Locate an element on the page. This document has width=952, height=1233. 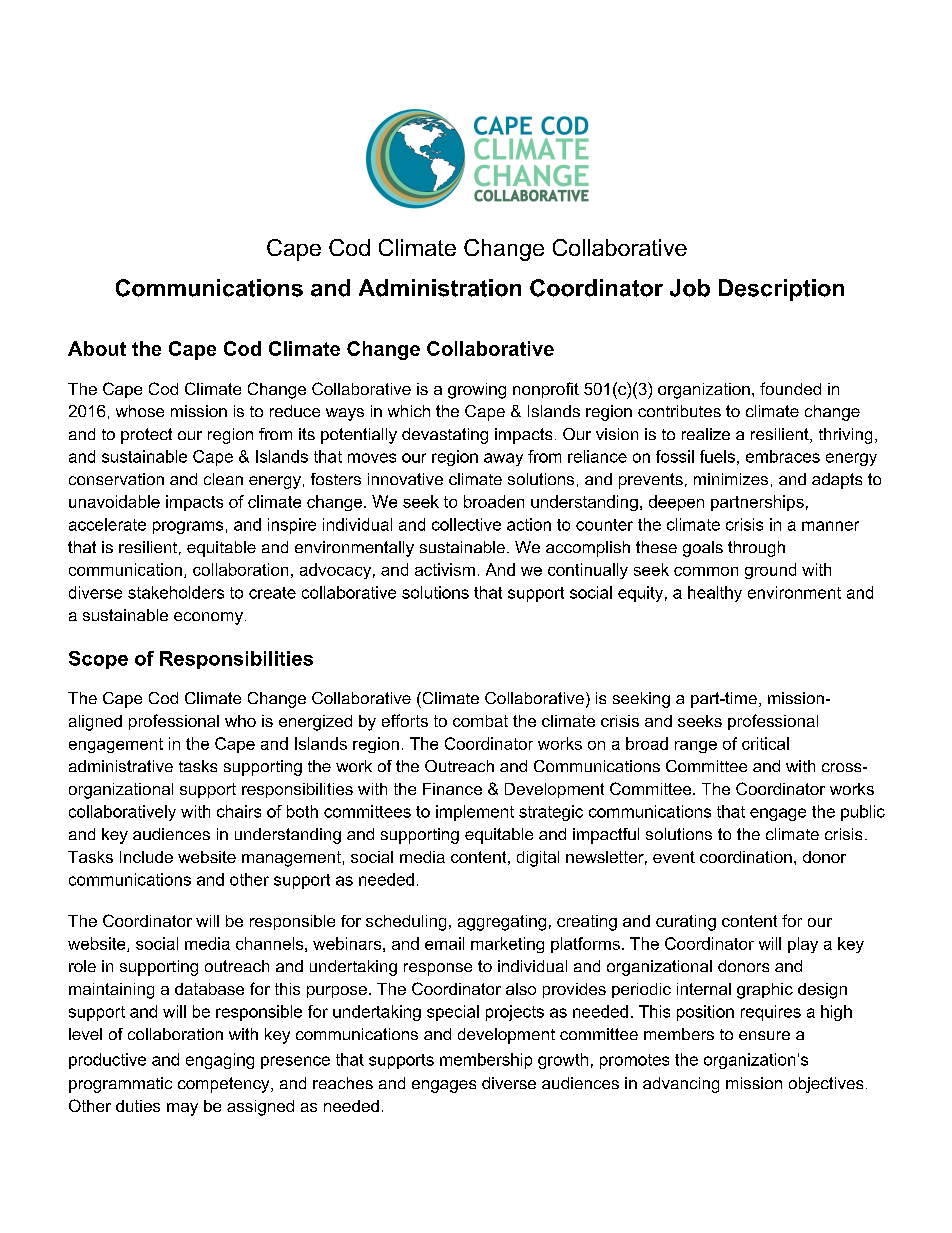
combat is located at coordinates (480, 721).
